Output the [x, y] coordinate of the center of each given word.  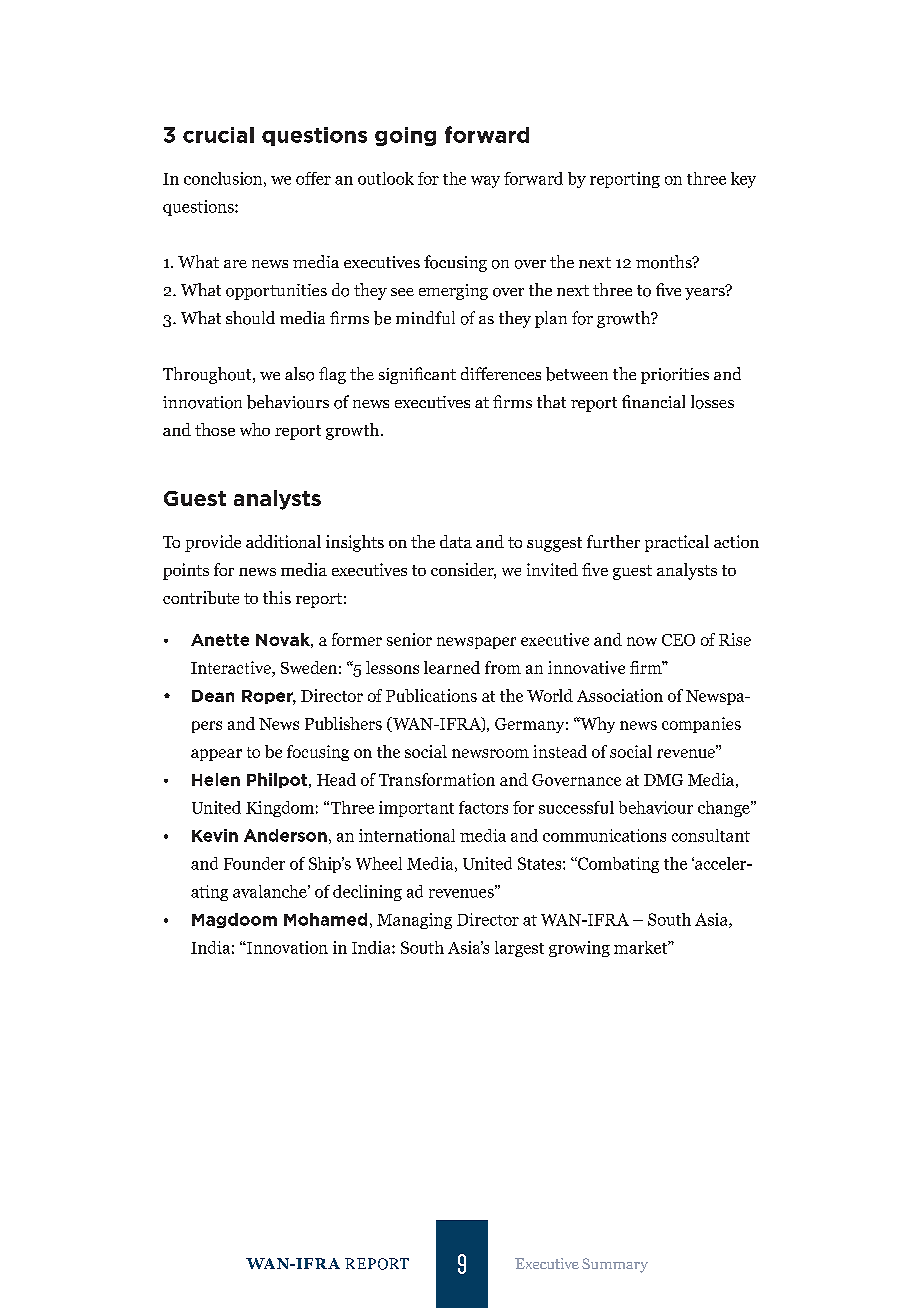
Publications [431, 695]
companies [701, 725]
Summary [615, 1265]
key [743, 180]
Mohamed [325, 919]
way [485, 182]
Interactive [232, 667]
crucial [218, 135]
